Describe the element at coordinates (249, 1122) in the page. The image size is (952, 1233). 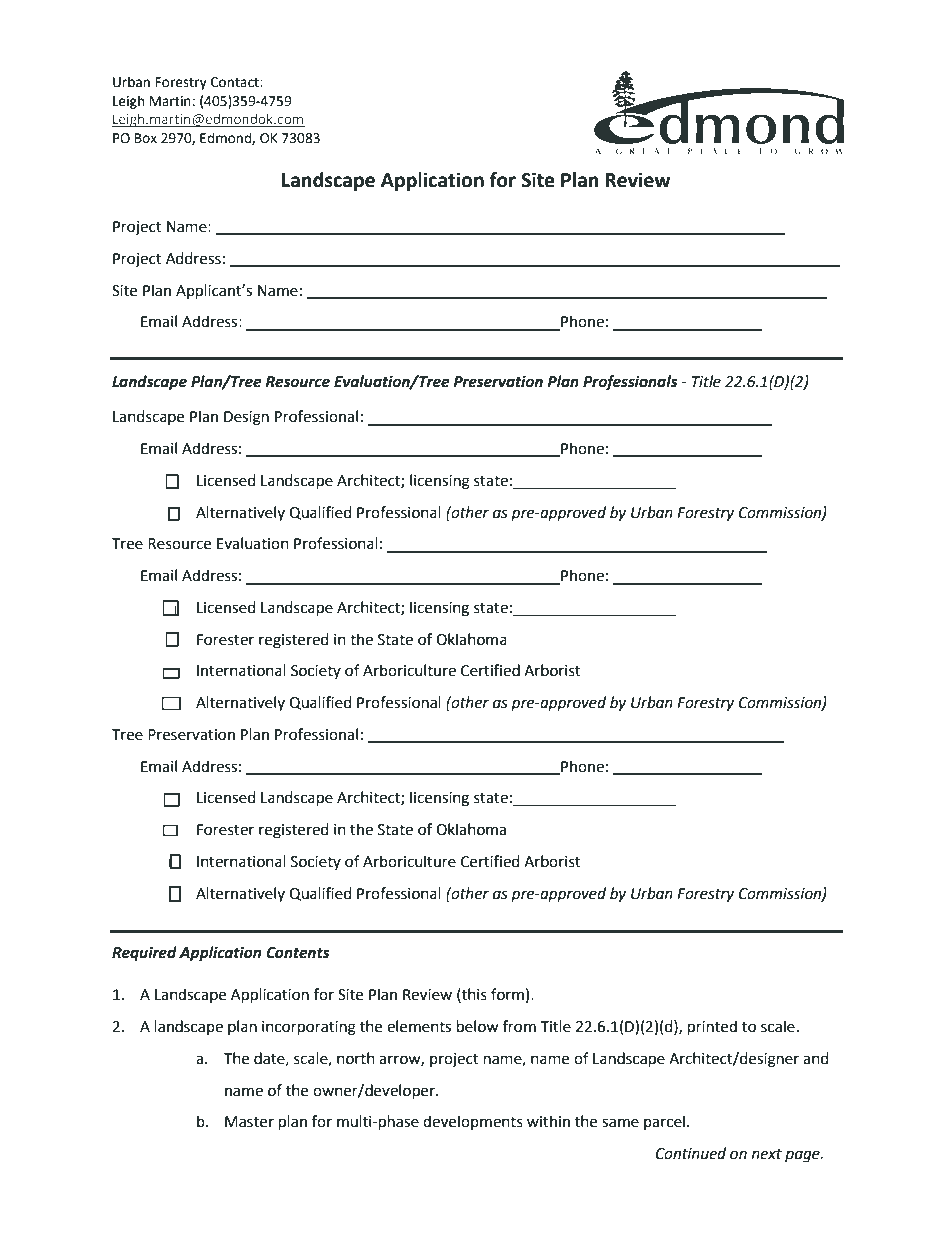
I see `Master` at that location.
